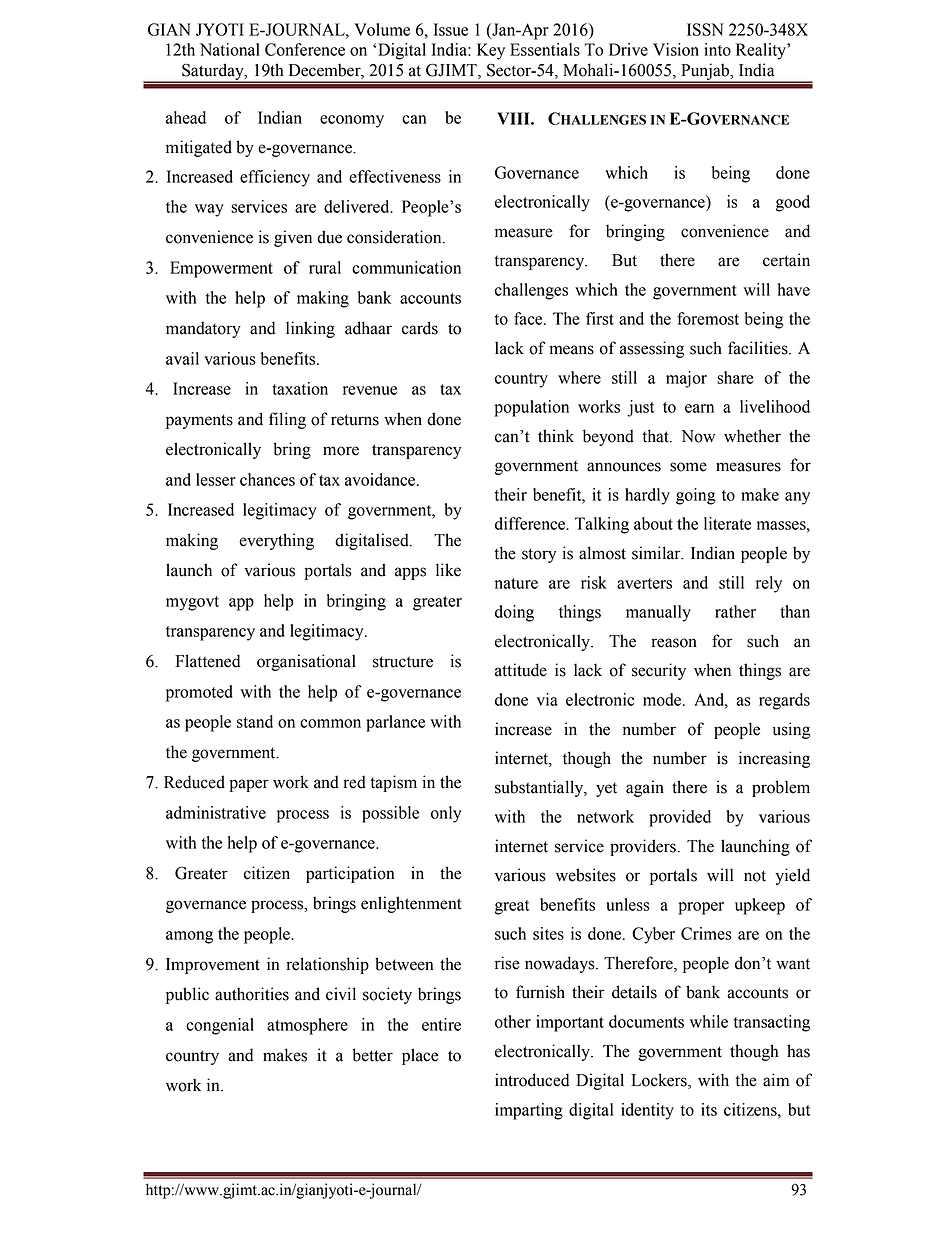 Image resolution: width=952 pixels, height=1233 pixels. Describe the element at coordinates (516, 583) in the screenshot. I see `nature` at that location.
